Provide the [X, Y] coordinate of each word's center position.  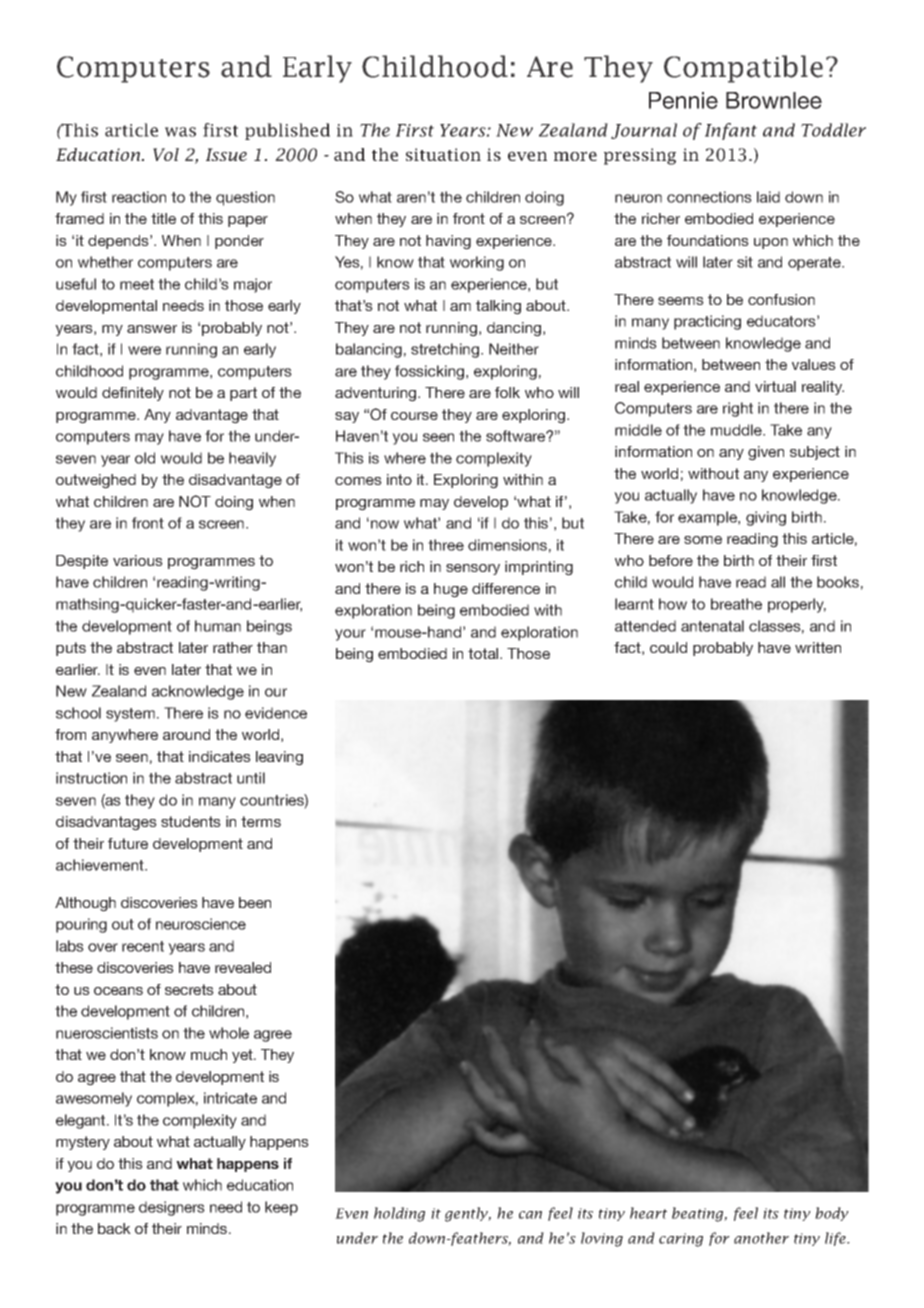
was [180, 132]
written [818, 647]
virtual [775, 386]
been [255, 902]
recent [143, 946]
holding [399, 1214]
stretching [446, 350]
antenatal [712, 626]
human [218, 626]
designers [172, 1208]
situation [443, 154]
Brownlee [774, 100]
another [761, 1238]
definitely [133, 394]
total [484, 653]
